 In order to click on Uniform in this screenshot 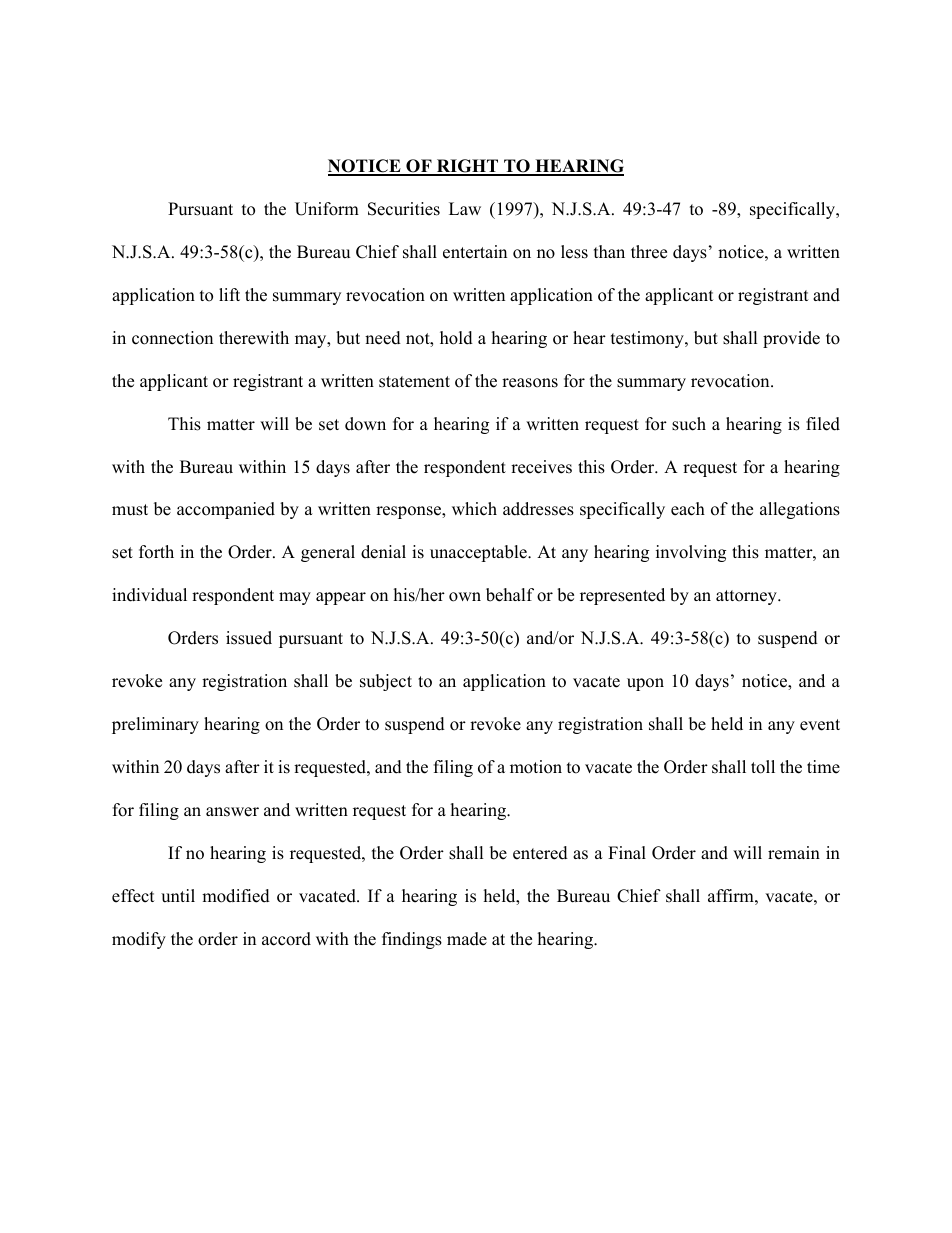, I will do `click(327, 209)`.
